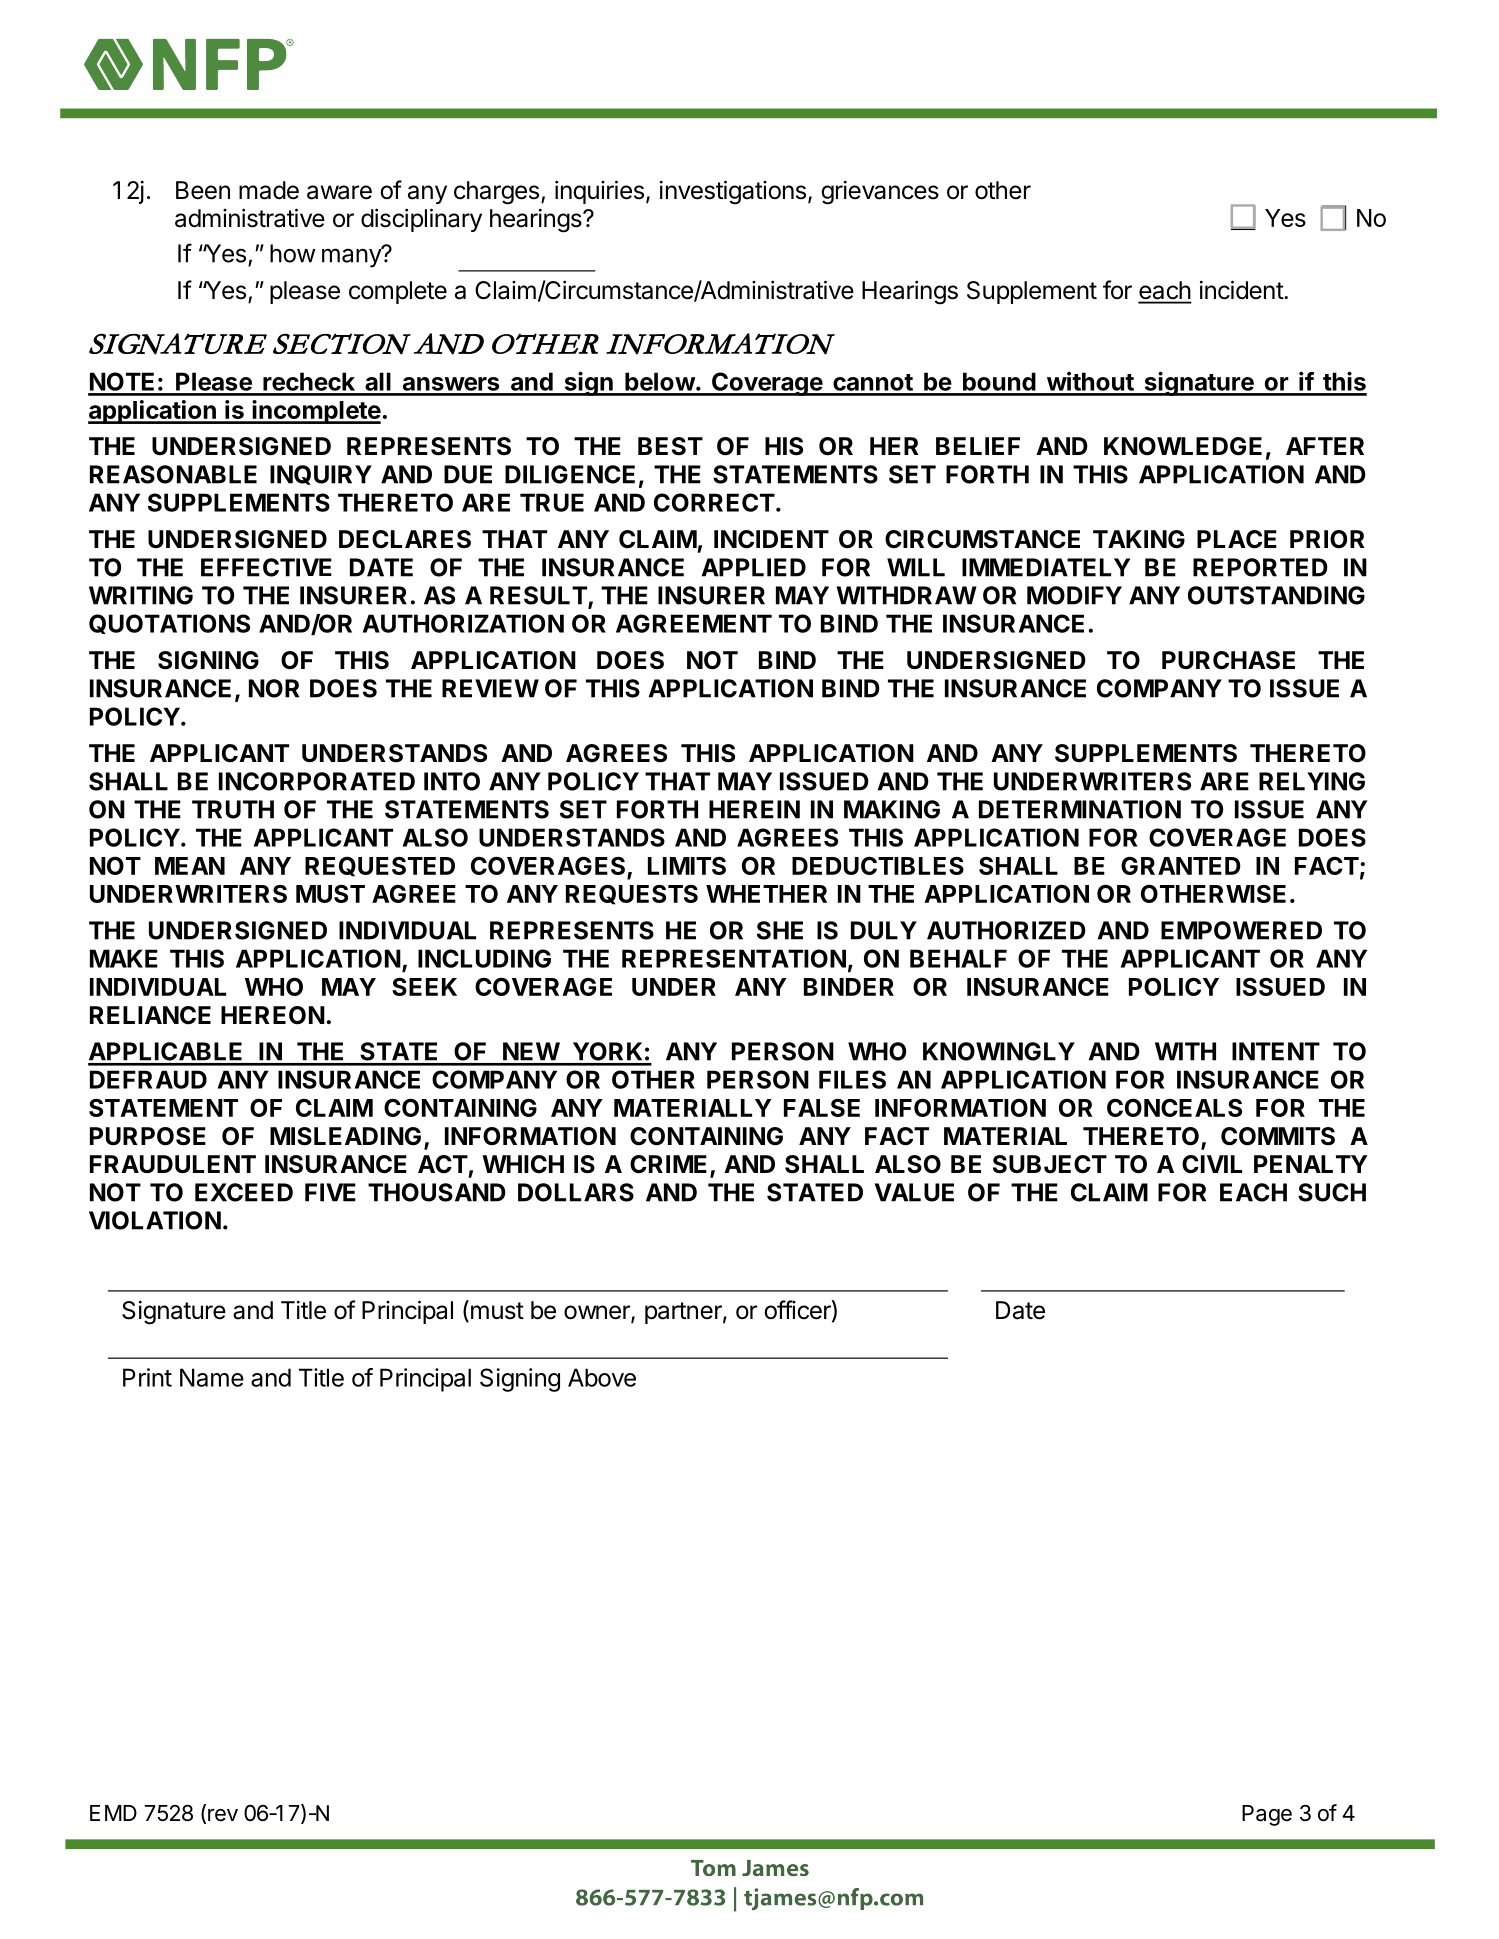  What do you see at coordinates (602, 1377) in the screenshot?
I see `Above` at bounding box center [602, 1377].
